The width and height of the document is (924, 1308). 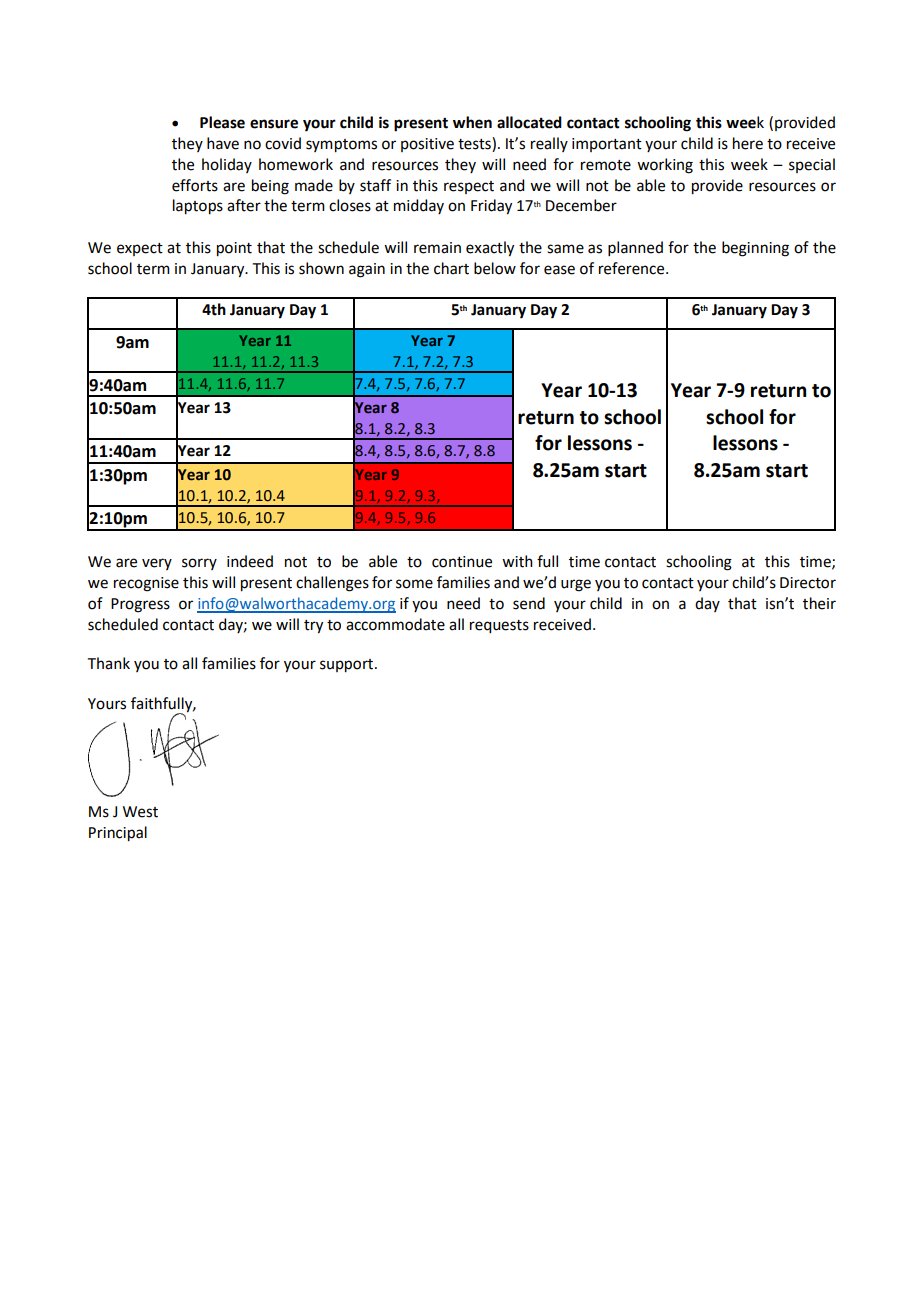 I want to click on their, so click(x=819, y=603).
